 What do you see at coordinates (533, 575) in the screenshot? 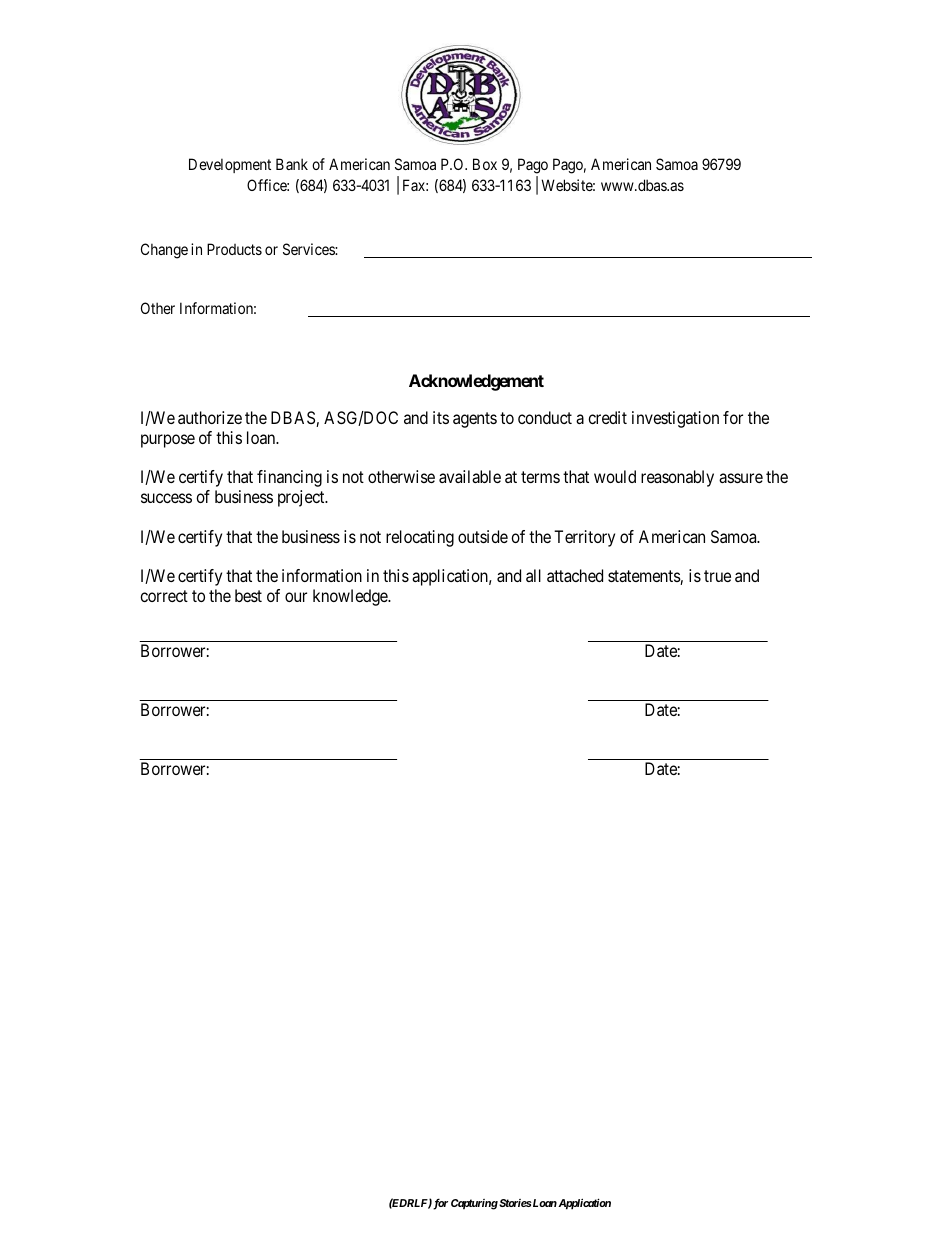
I see `all` at bounding box center [533, 575].
